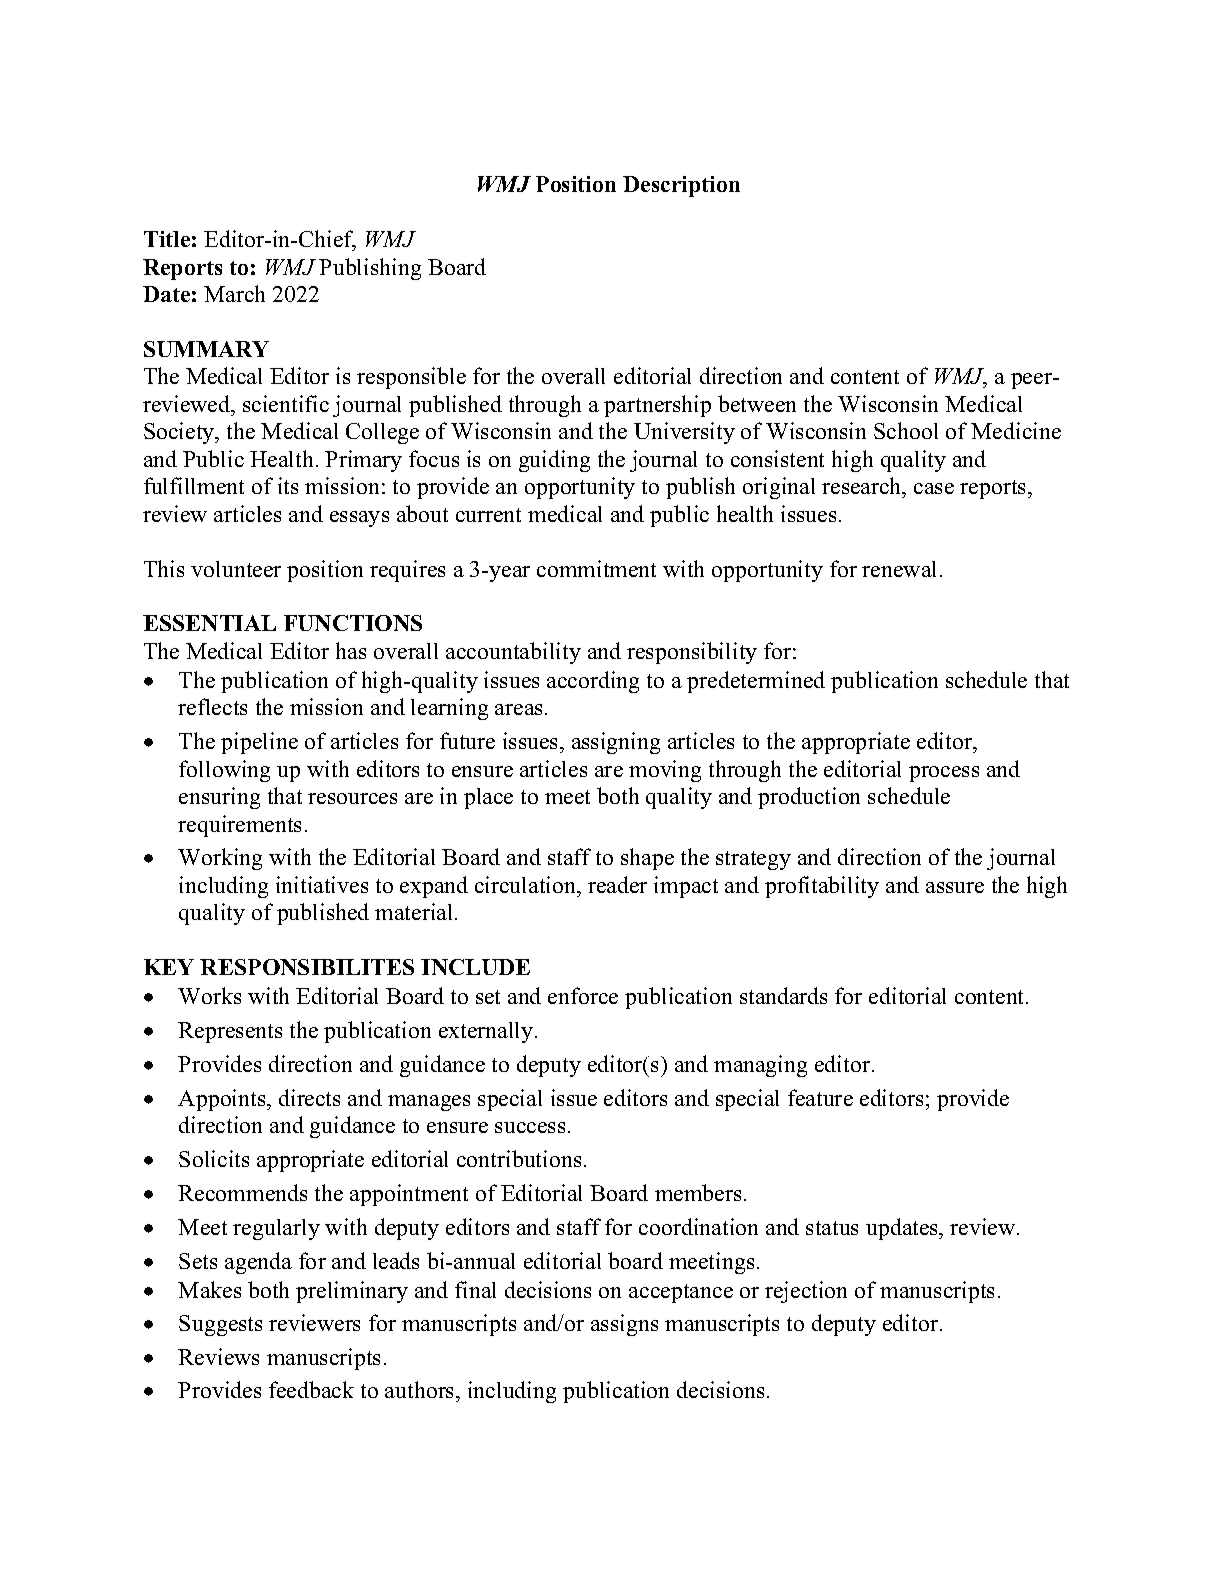  I want to click on assigns, so click(624, 1325).
